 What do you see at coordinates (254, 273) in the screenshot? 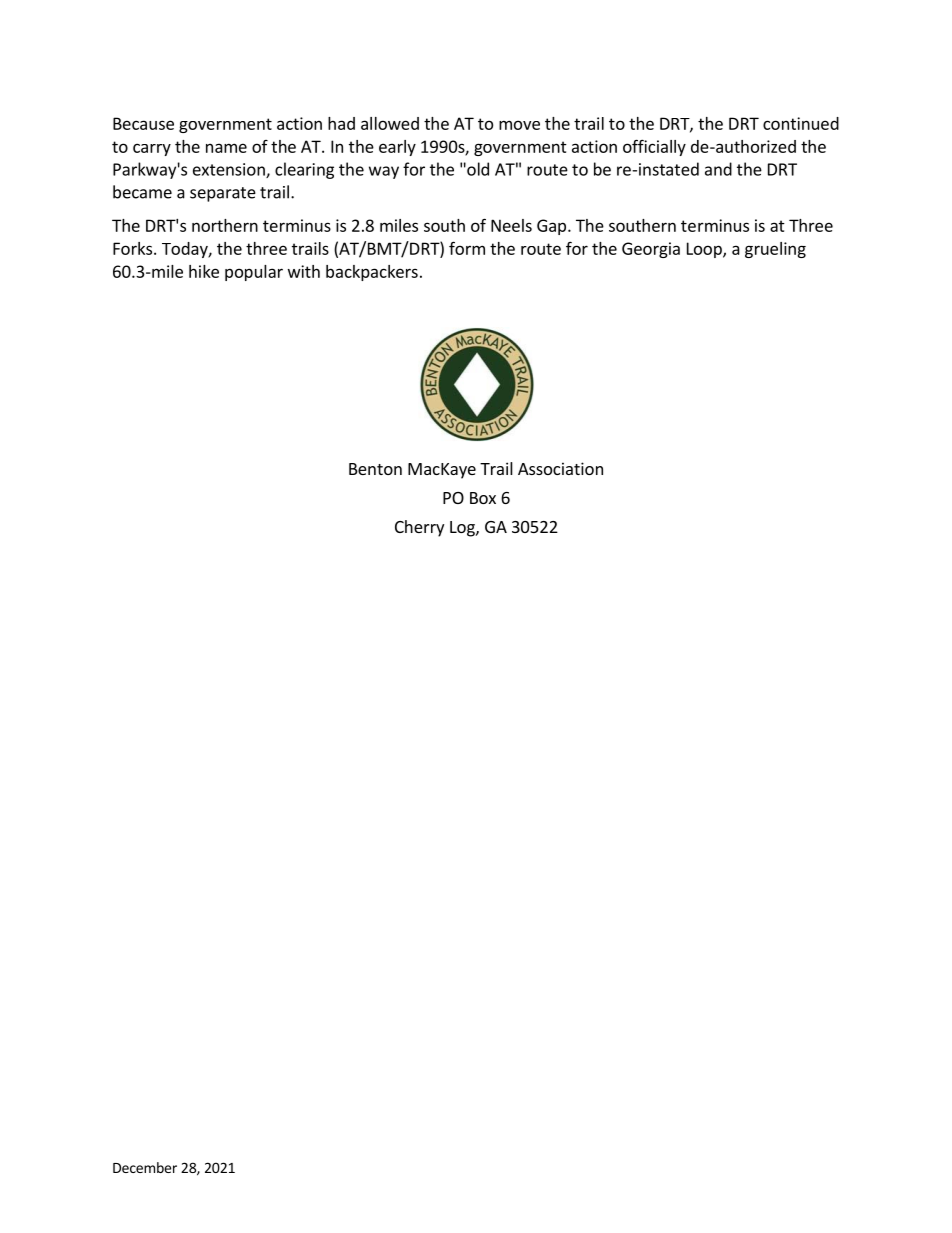
I see `popular` at bounding box center [254, 273].
